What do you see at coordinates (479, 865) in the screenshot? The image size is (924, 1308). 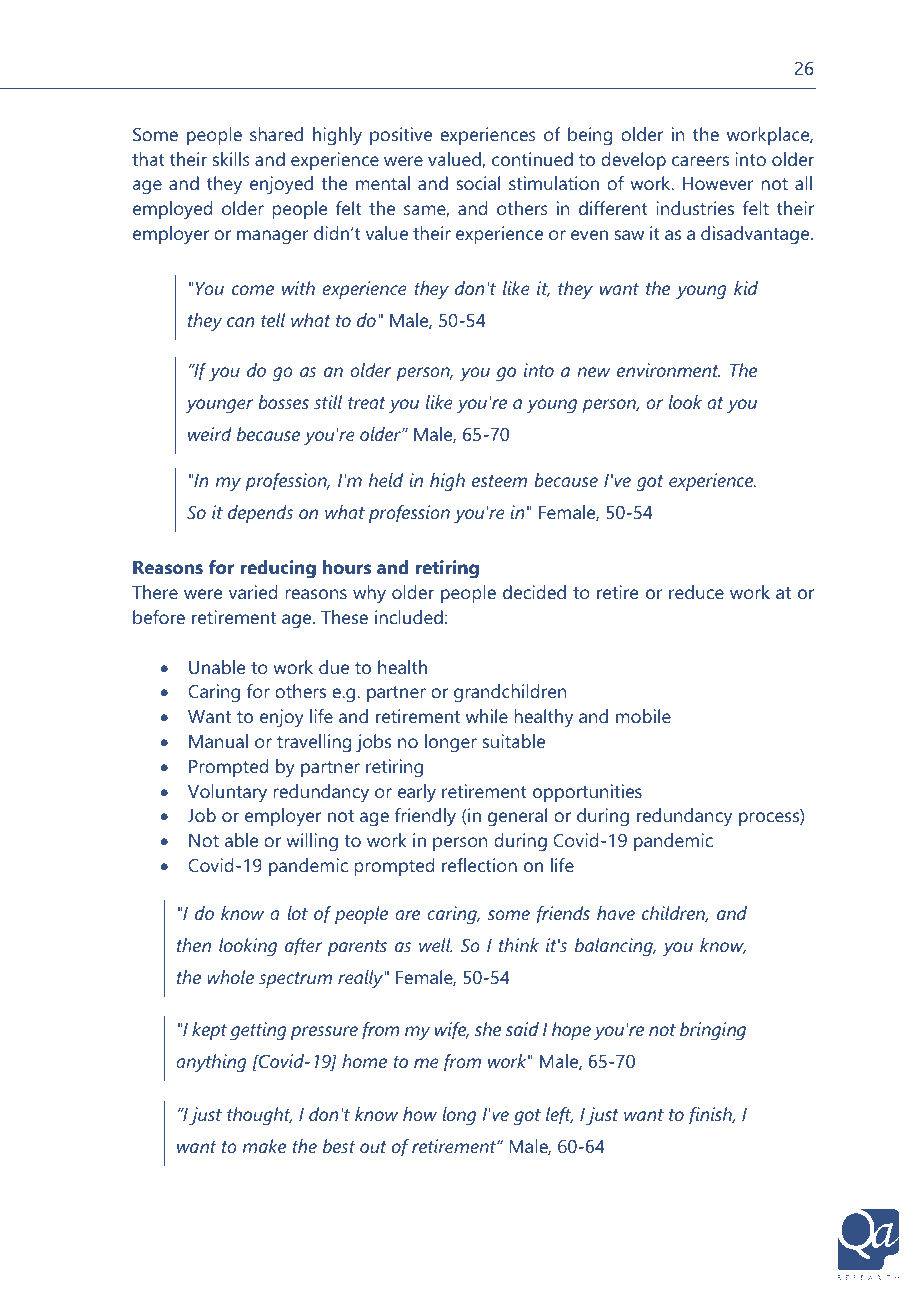 I see `reflection` at bounding box center [479, 865].
